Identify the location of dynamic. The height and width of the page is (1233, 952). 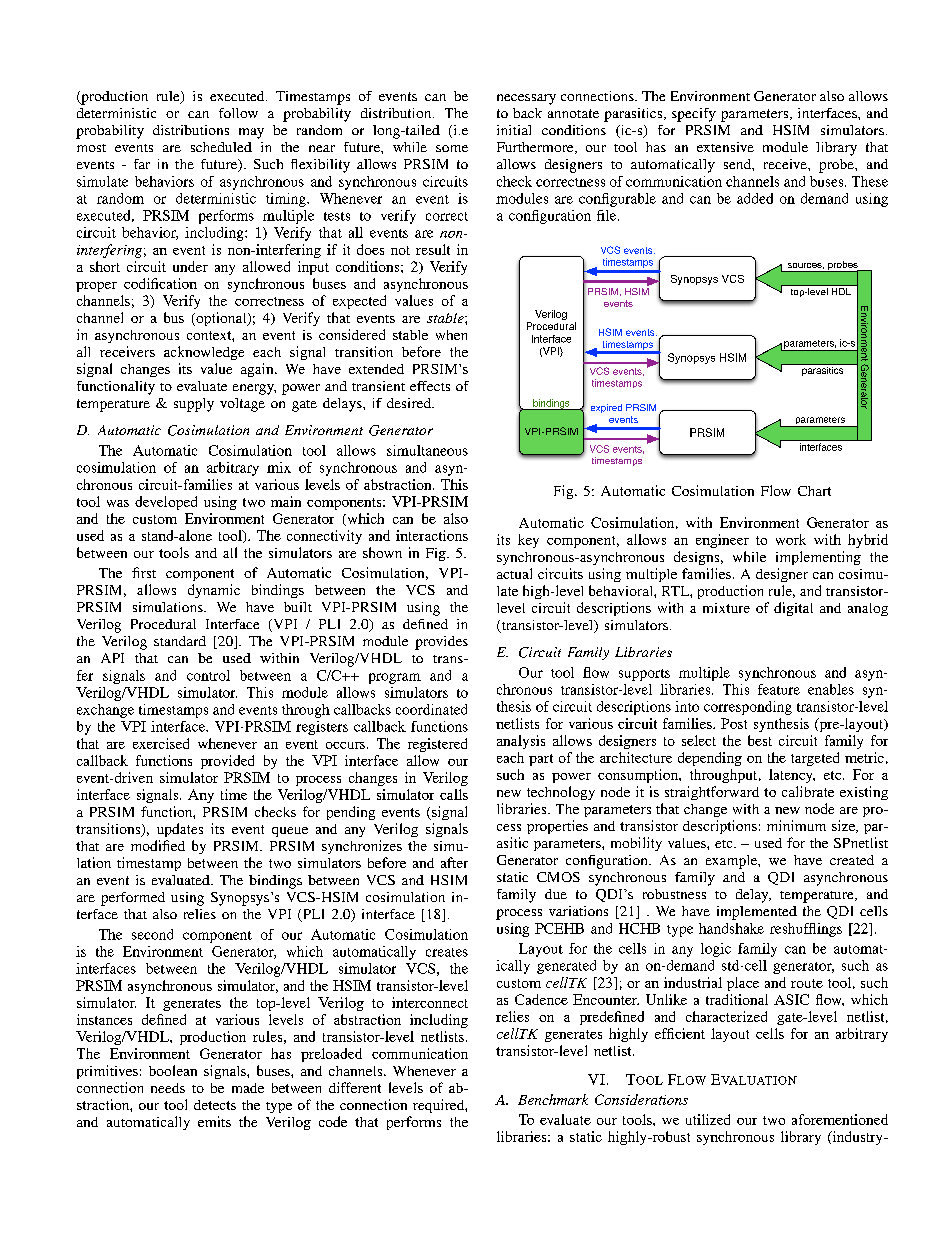
(214, 591).
